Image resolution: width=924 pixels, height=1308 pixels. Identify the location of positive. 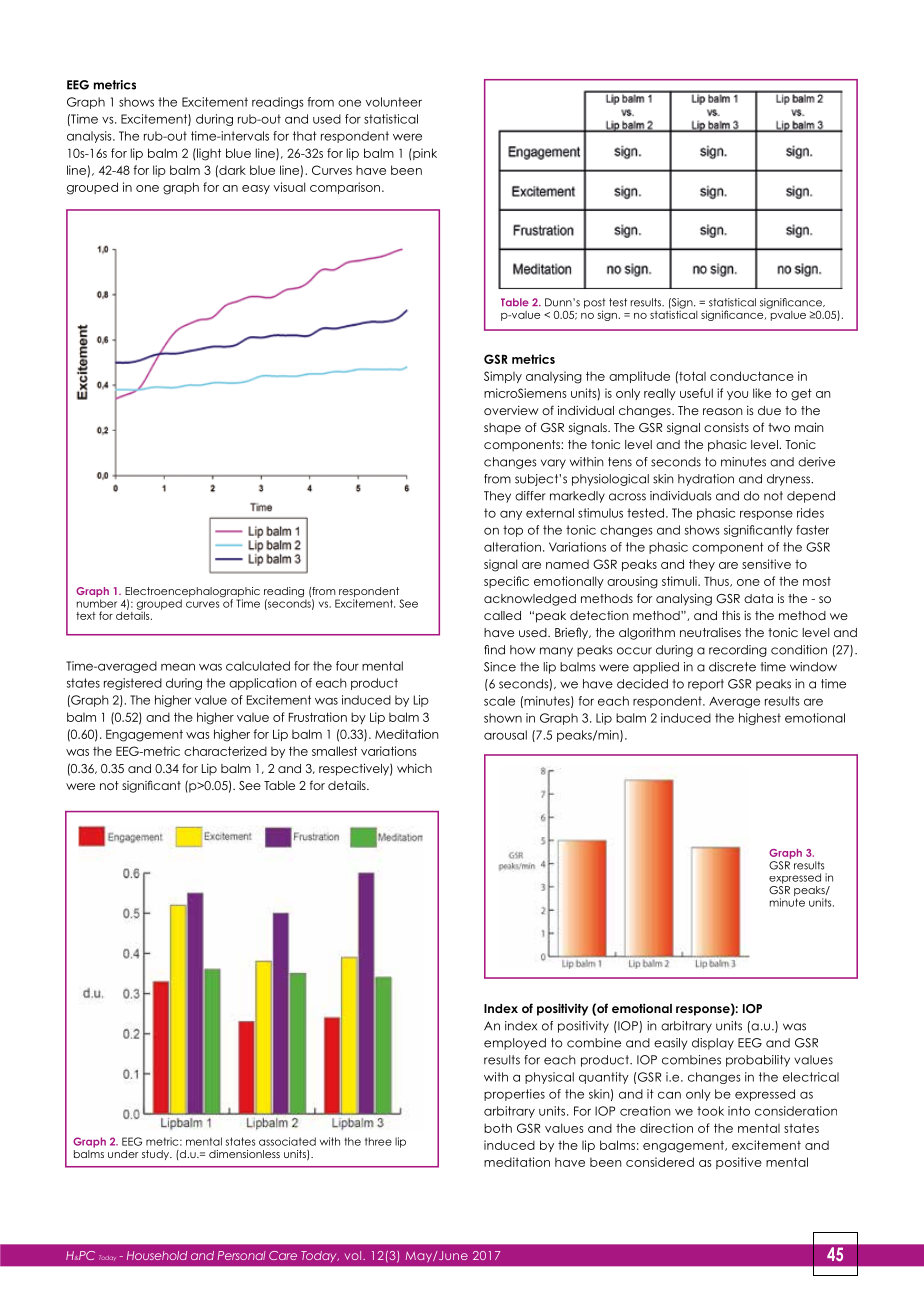
(739, 1163).
